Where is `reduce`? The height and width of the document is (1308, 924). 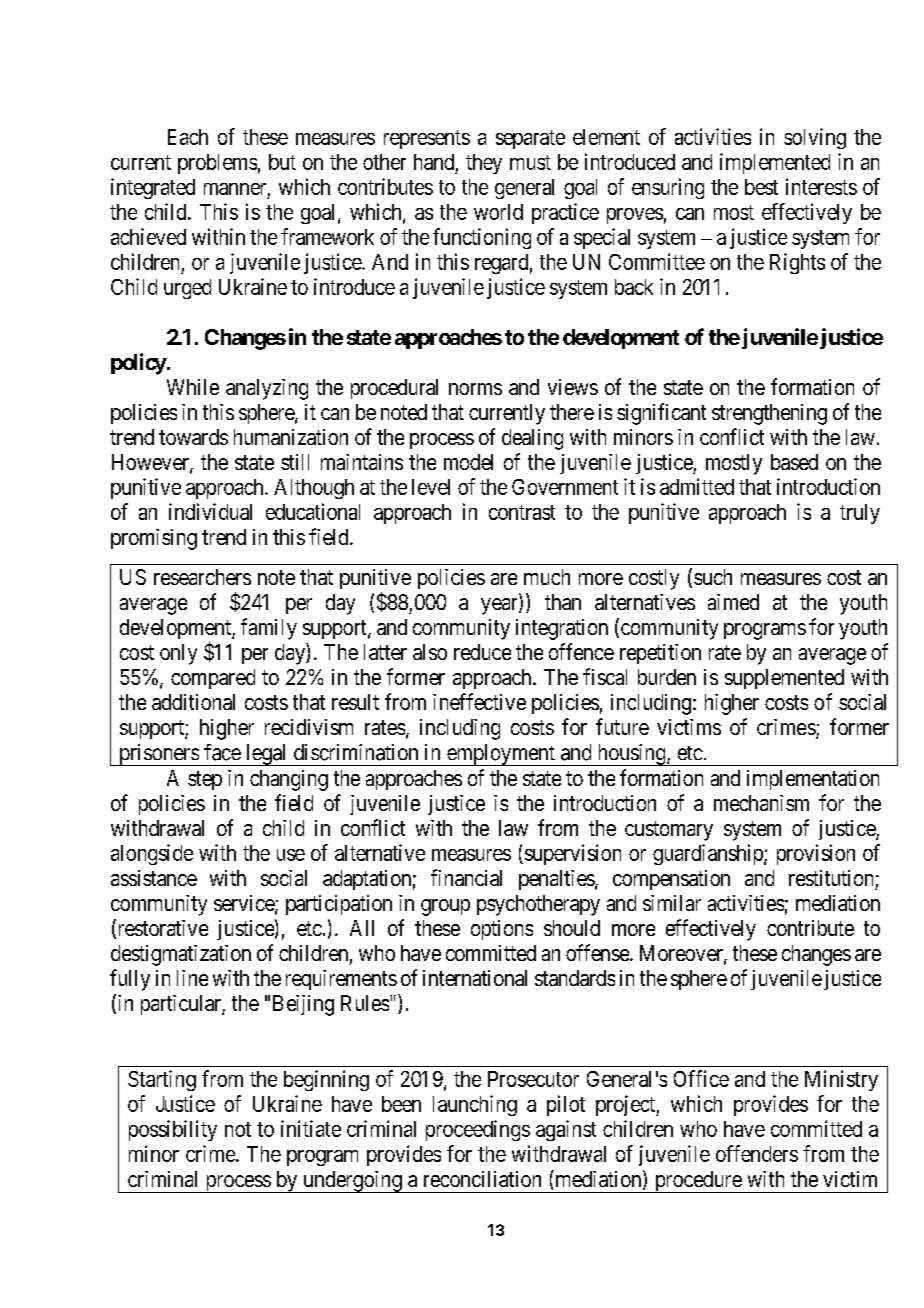 reduce is located at coordinates (482, 652).
